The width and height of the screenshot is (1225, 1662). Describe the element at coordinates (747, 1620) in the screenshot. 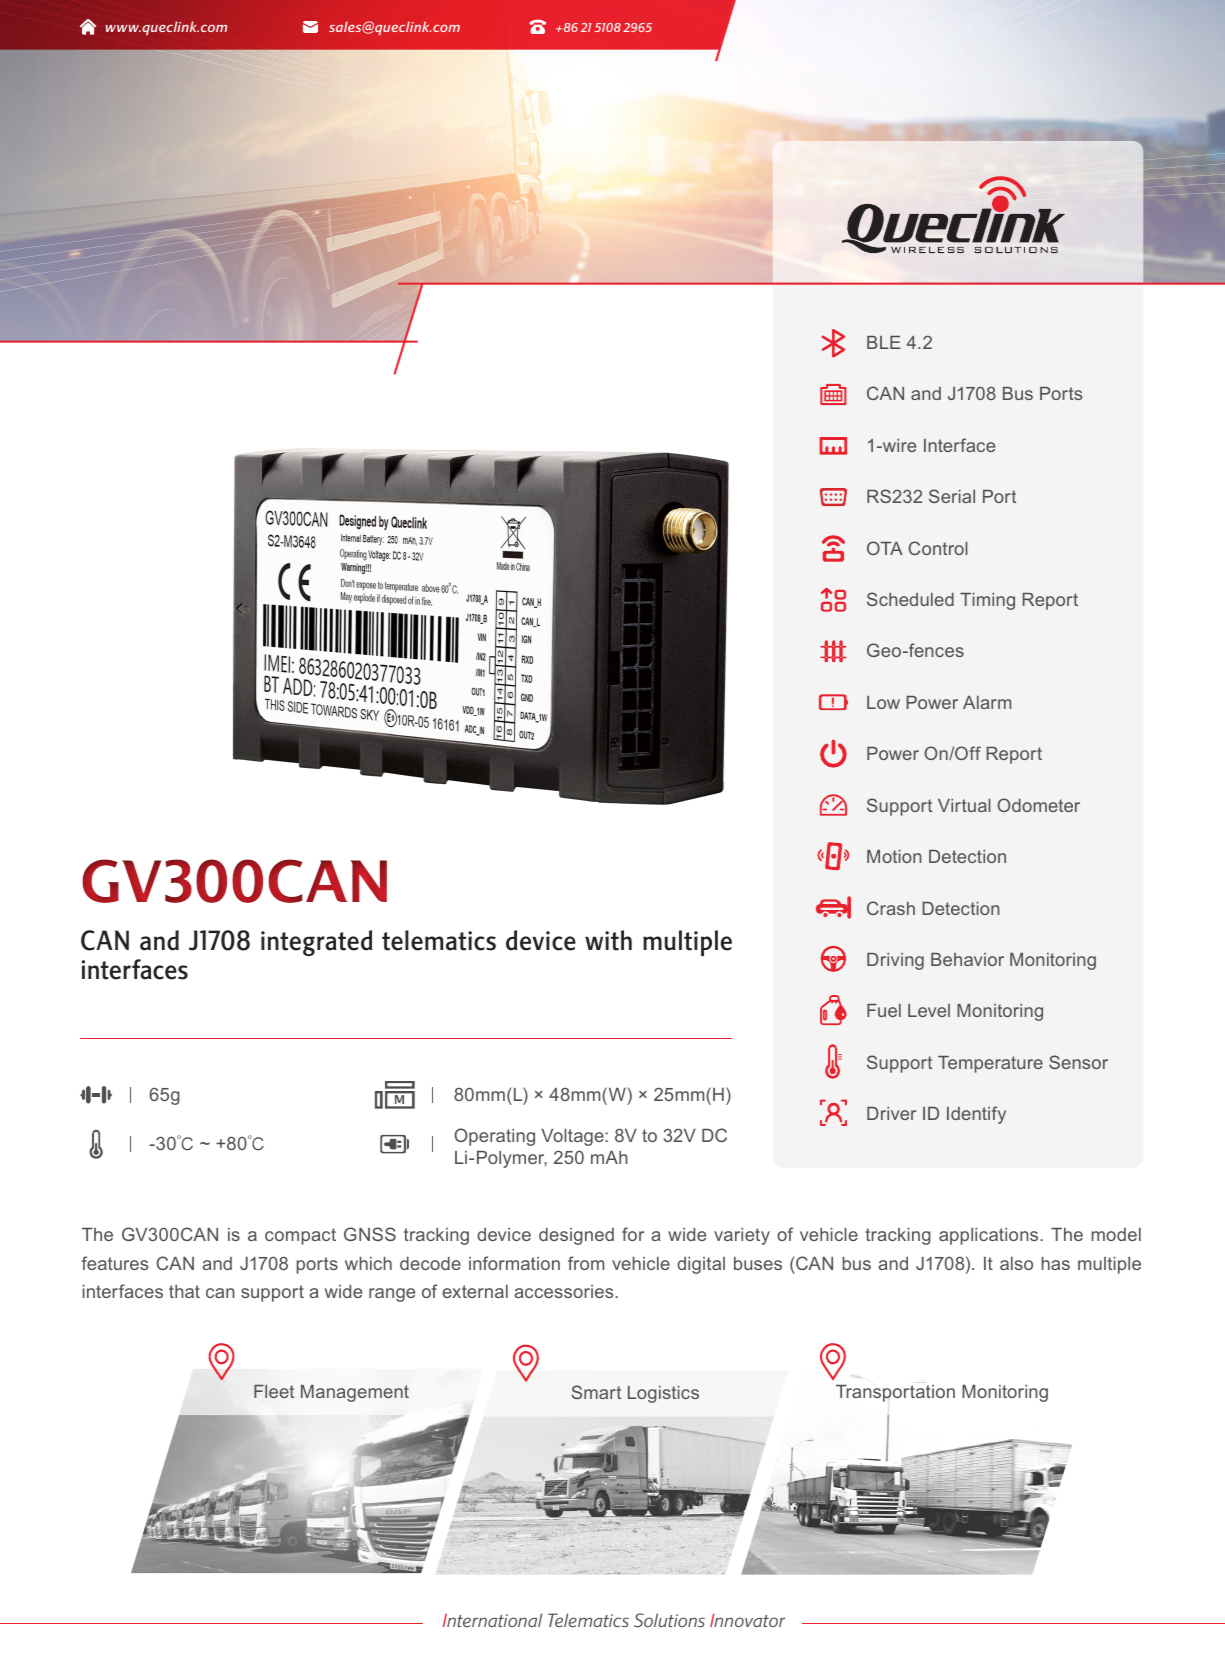

I see `Innovator` at that location.
